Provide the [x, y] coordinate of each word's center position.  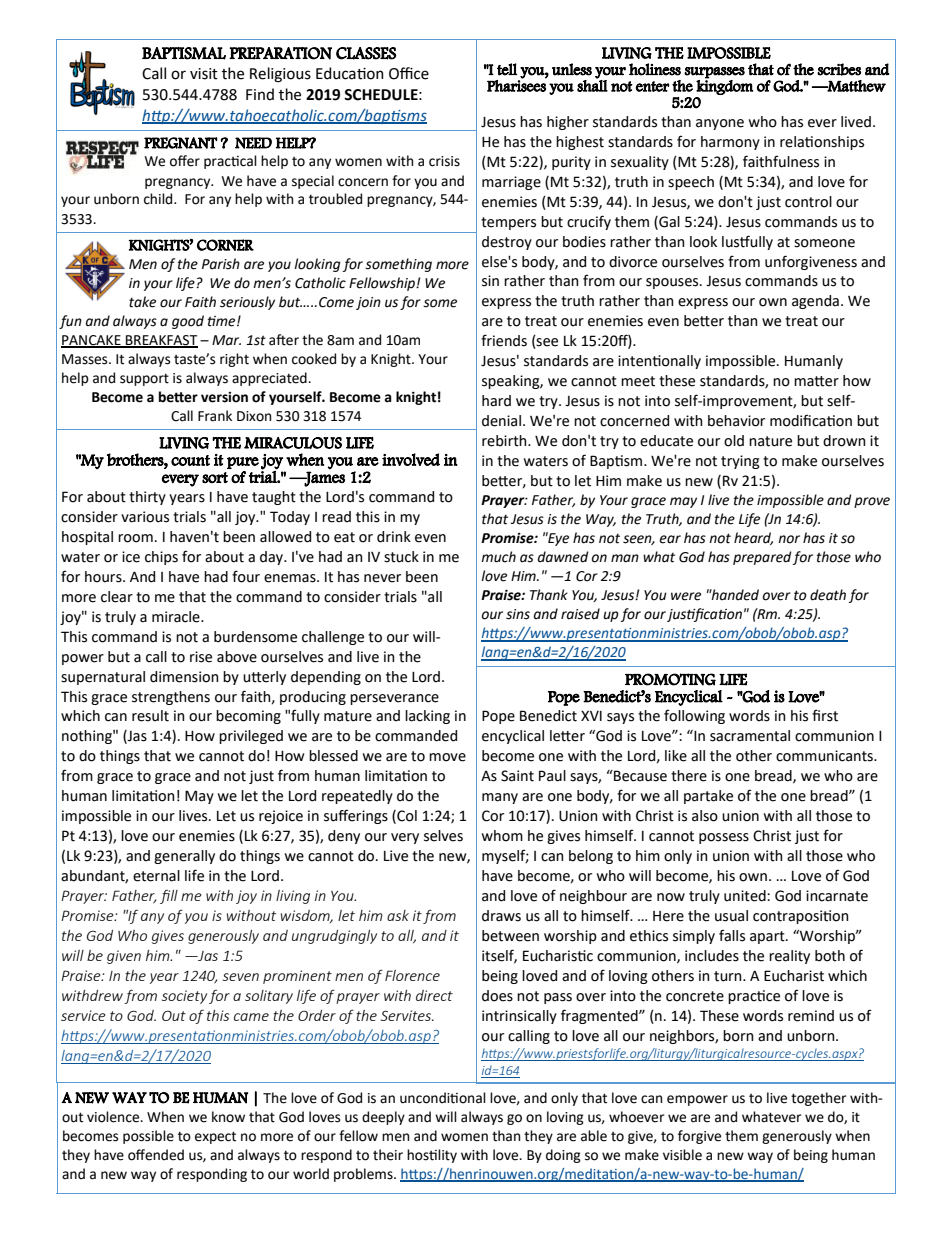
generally [184, 857]
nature [770, 441]
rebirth [505, 441]
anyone [720, 124]
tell [507, 69]
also [705, 816]
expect [215, 1137]
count [190, 460]
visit [204, 74]
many [500, 798]
